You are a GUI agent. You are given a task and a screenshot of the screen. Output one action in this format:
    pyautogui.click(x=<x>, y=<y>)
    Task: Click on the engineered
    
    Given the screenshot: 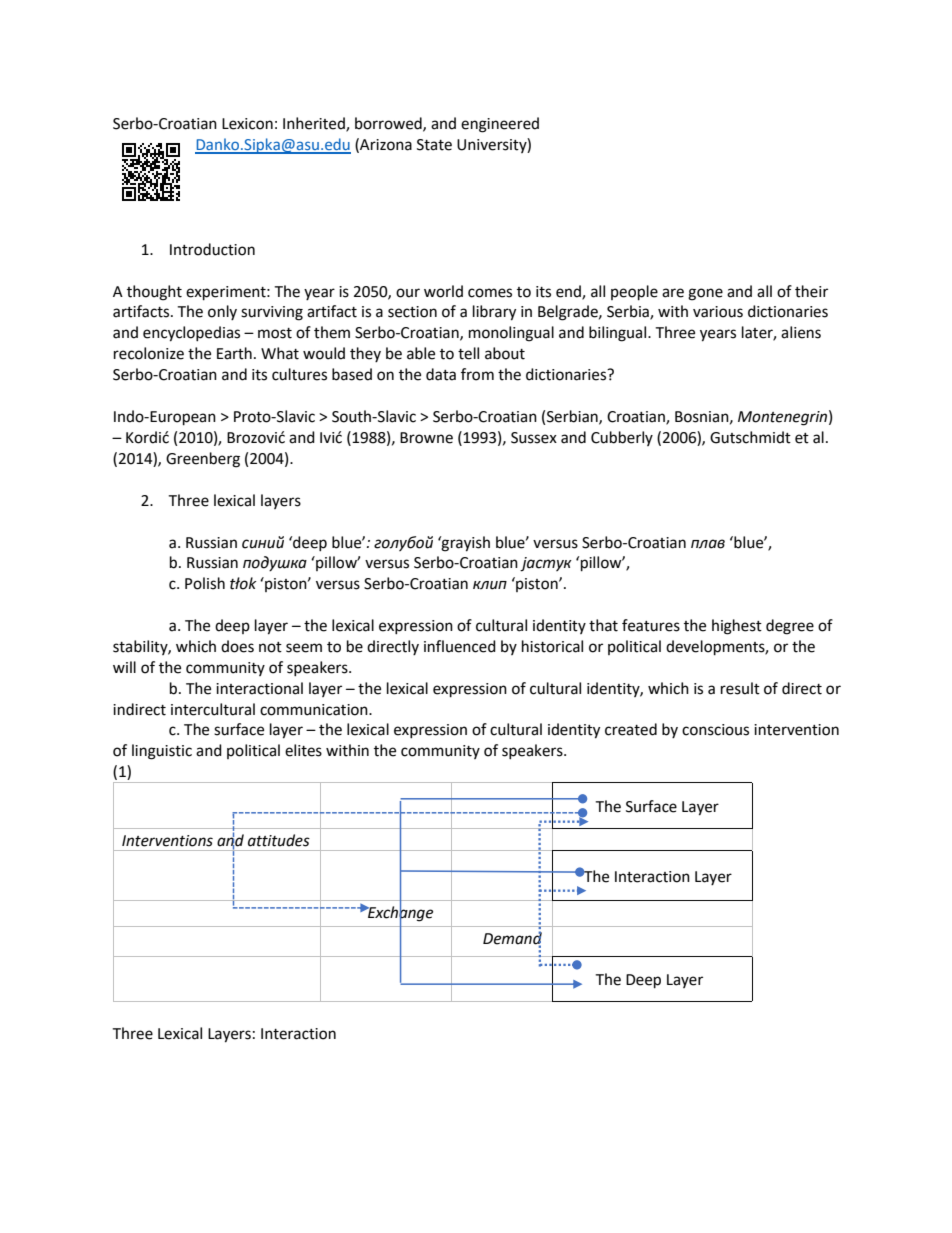 What is the action you would take?
    pyautogui.click(x=500, y=125)
